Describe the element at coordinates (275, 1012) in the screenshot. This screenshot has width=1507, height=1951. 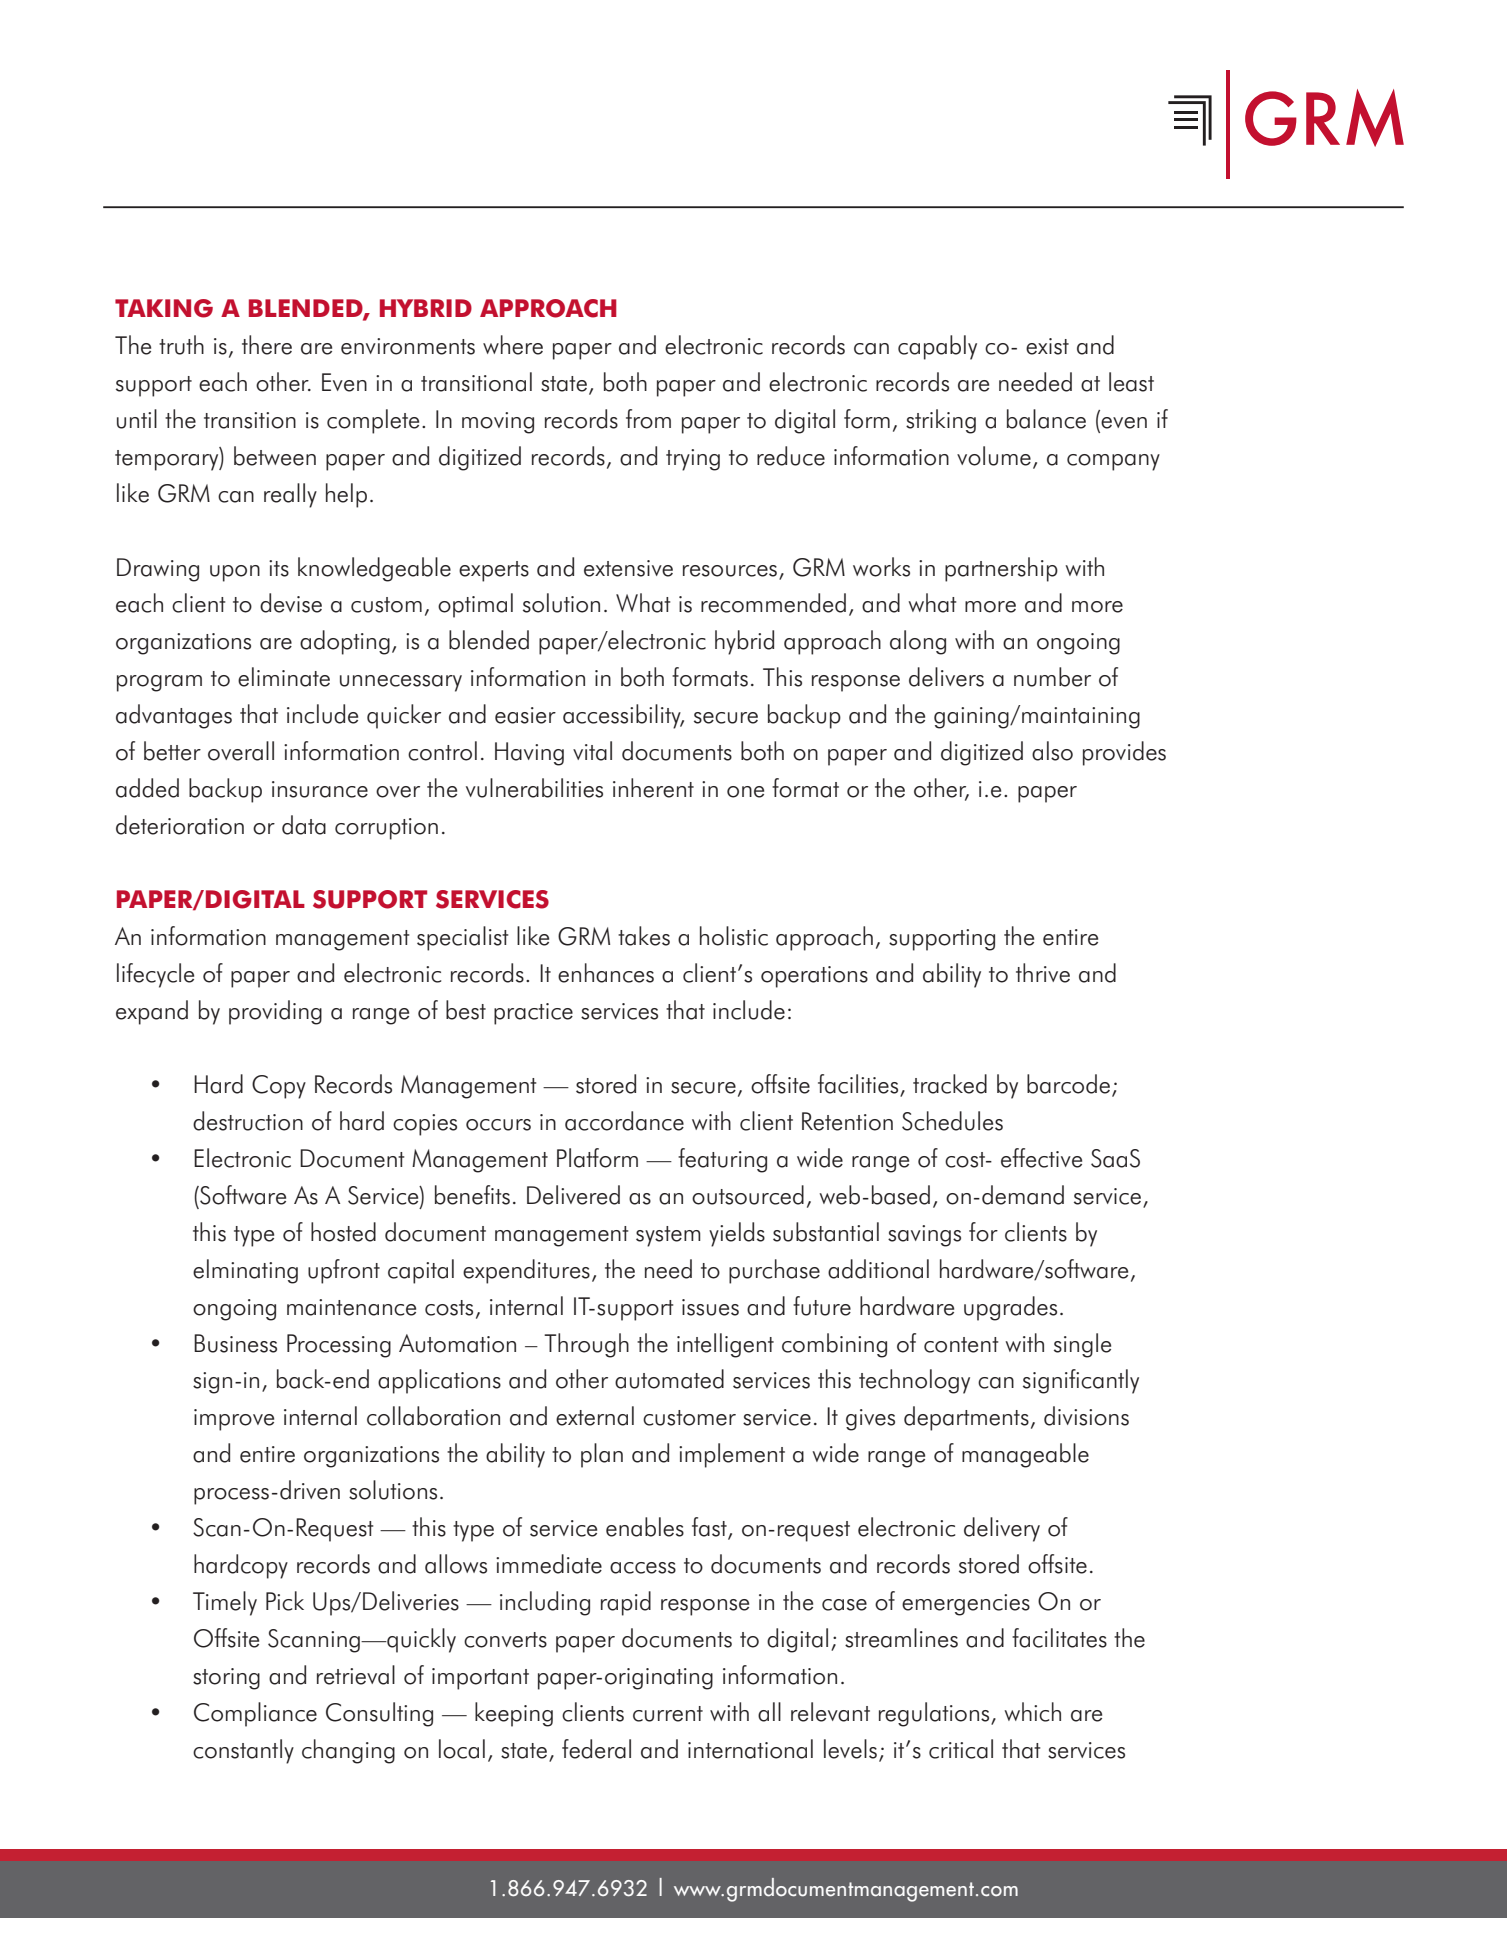
I see `providing` at that location.
